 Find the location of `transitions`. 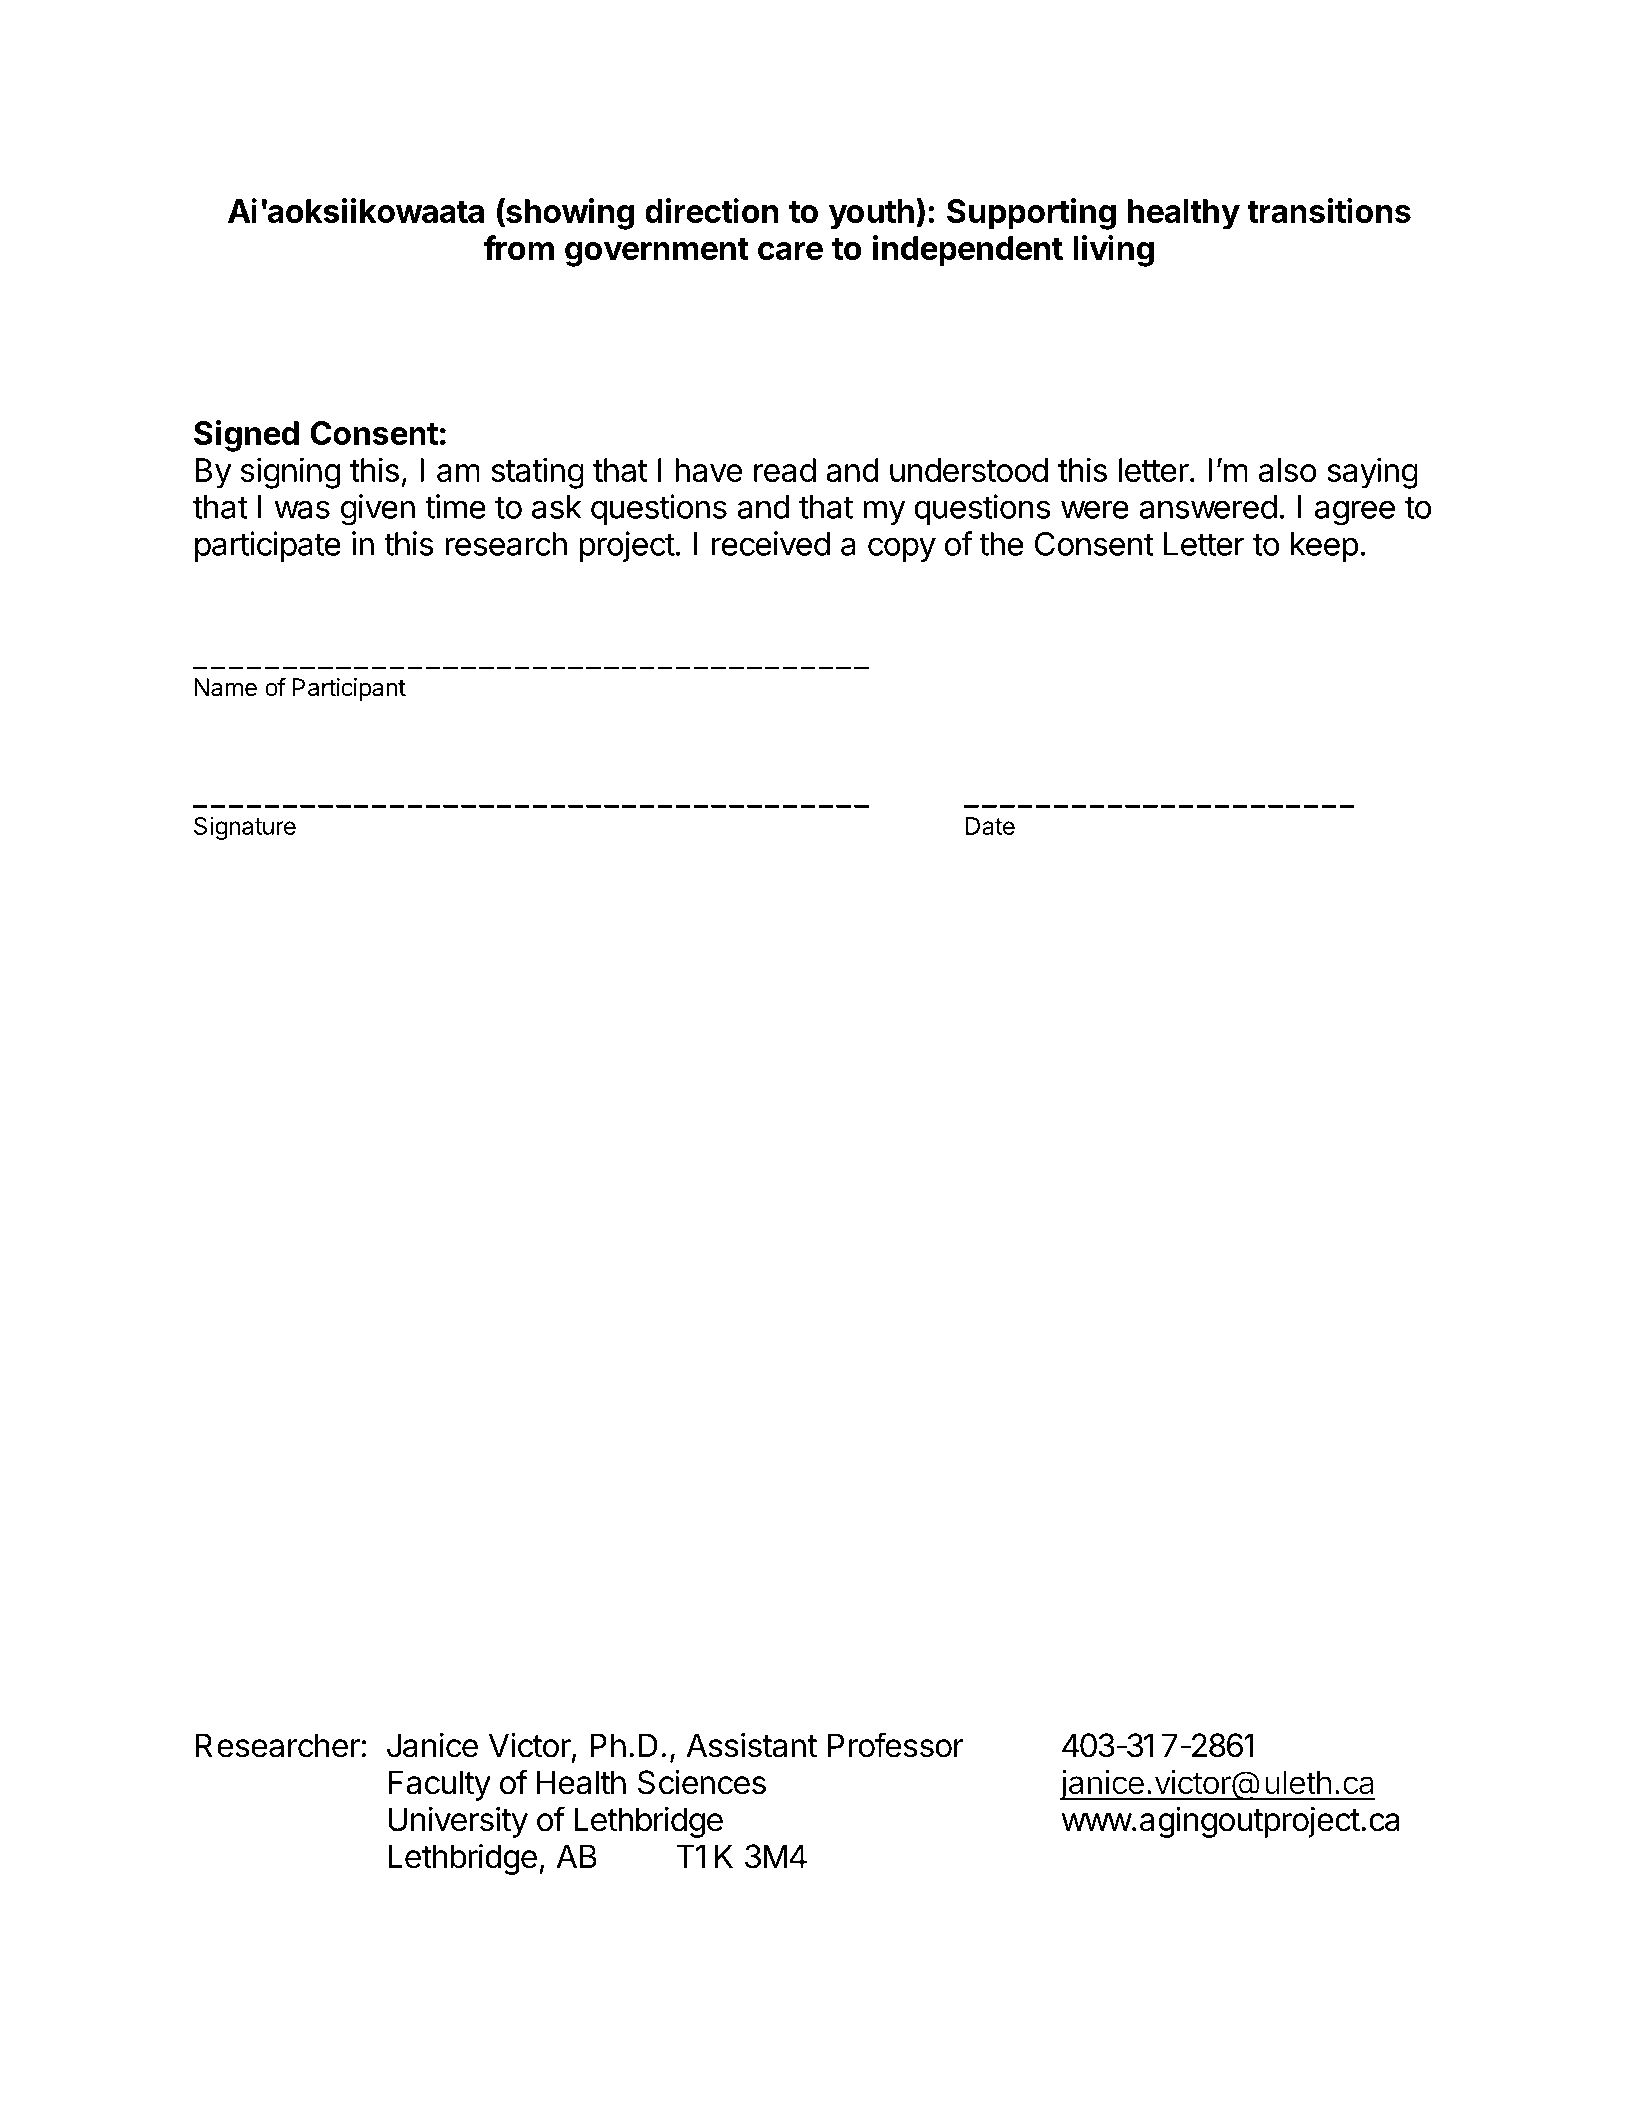

transitions is located at coordinates (1329, 210).
